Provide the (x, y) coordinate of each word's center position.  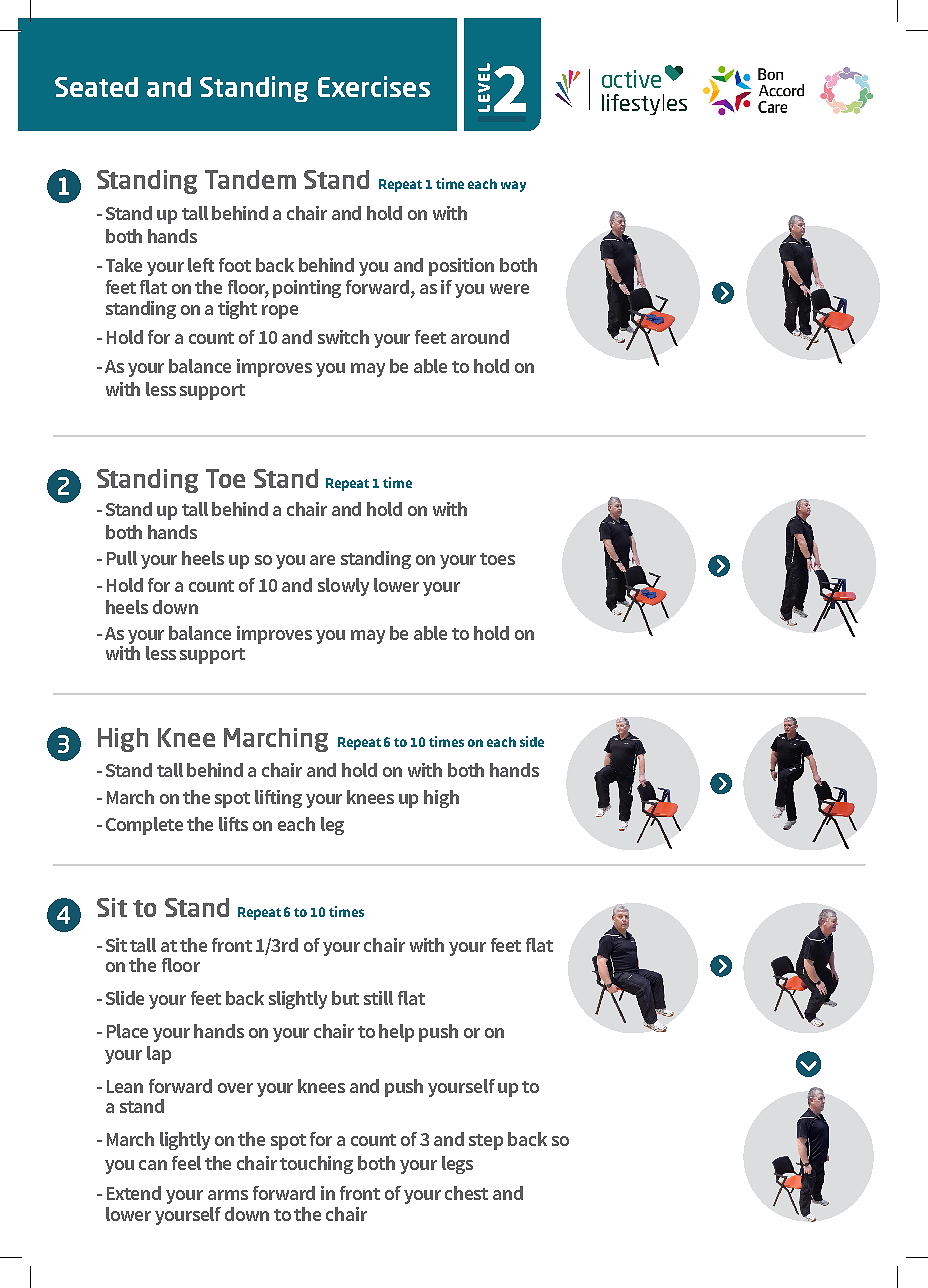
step (486, 1142)
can (153, 1165)
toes (497, 559)
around (480, 337)
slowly (343, 587)
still (378, 998)
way (513, 186)
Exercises (374, 86)
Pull (122, 558)
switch (343, 337)
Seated (96, 87)
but (345, 998)
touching (316, 1165)
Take (124, 265)
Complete (144, 826)
